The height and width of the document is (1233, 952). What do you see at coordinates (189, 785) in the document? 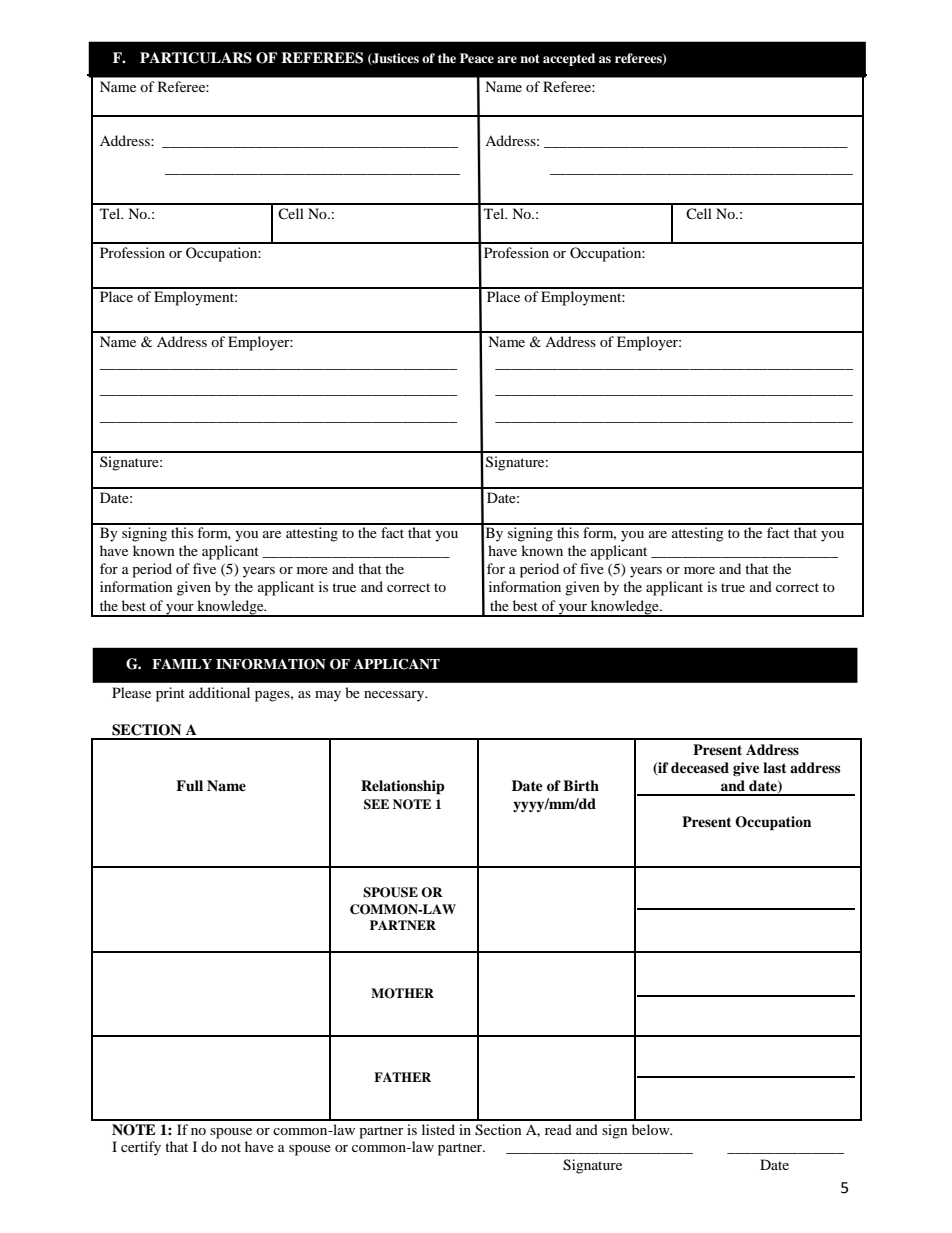
I see `Full` at bounding box center [189, 785].
